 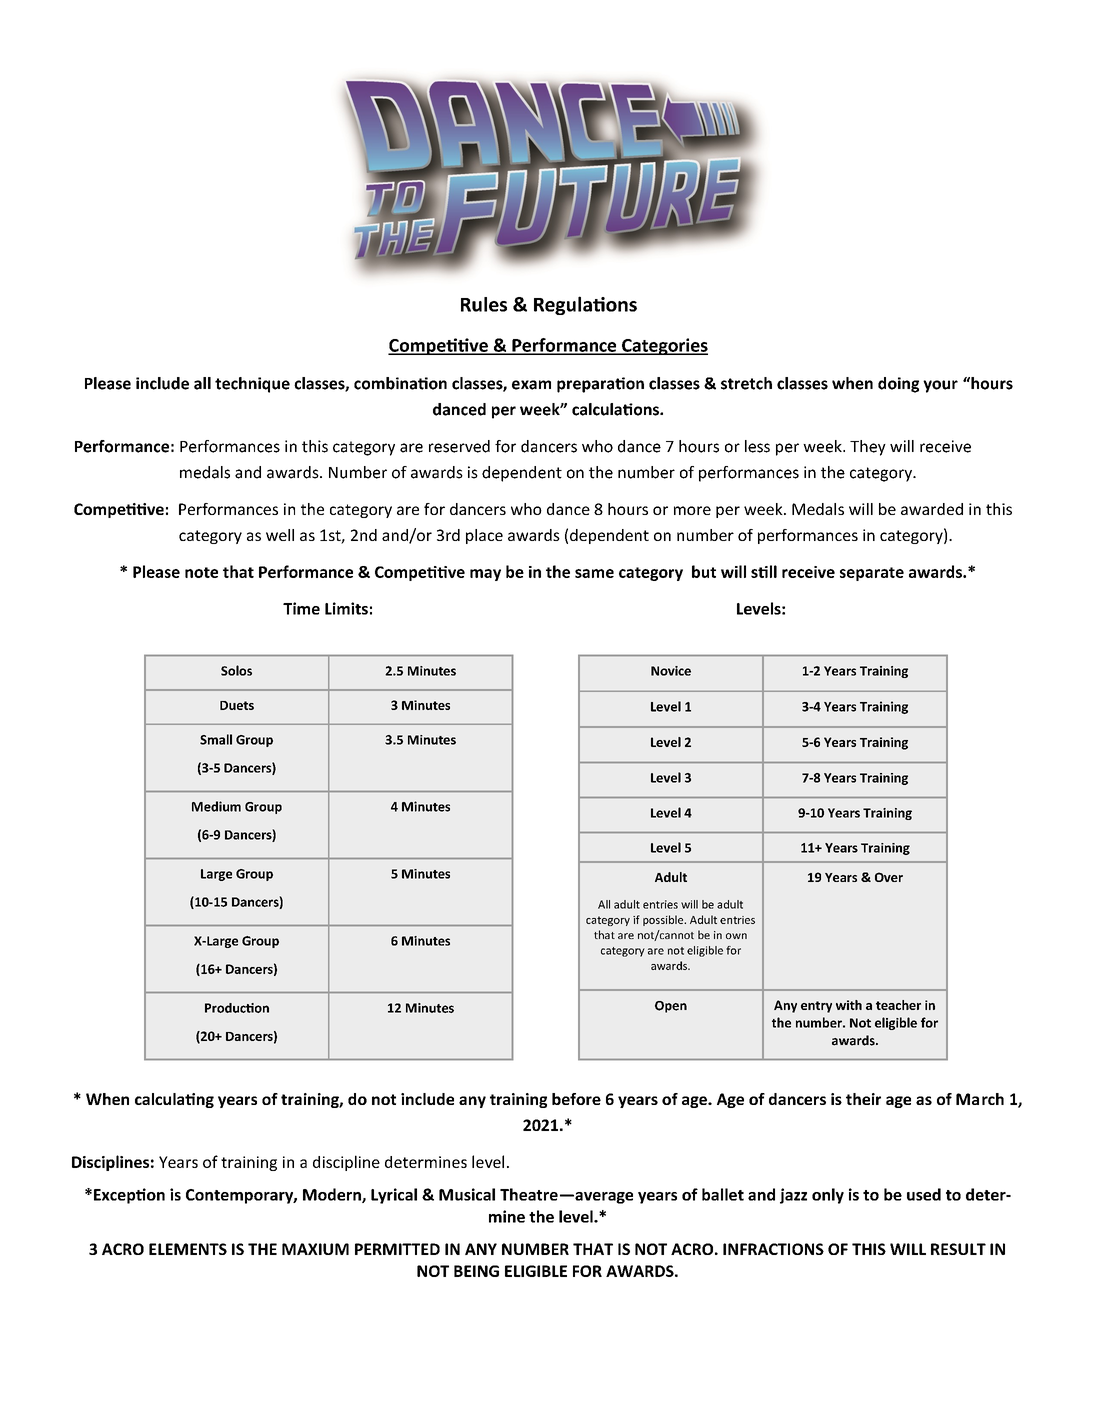 What do you see at coordinates (889, 877) in the document?
I see `Over` at bounding box center [889, 877].
